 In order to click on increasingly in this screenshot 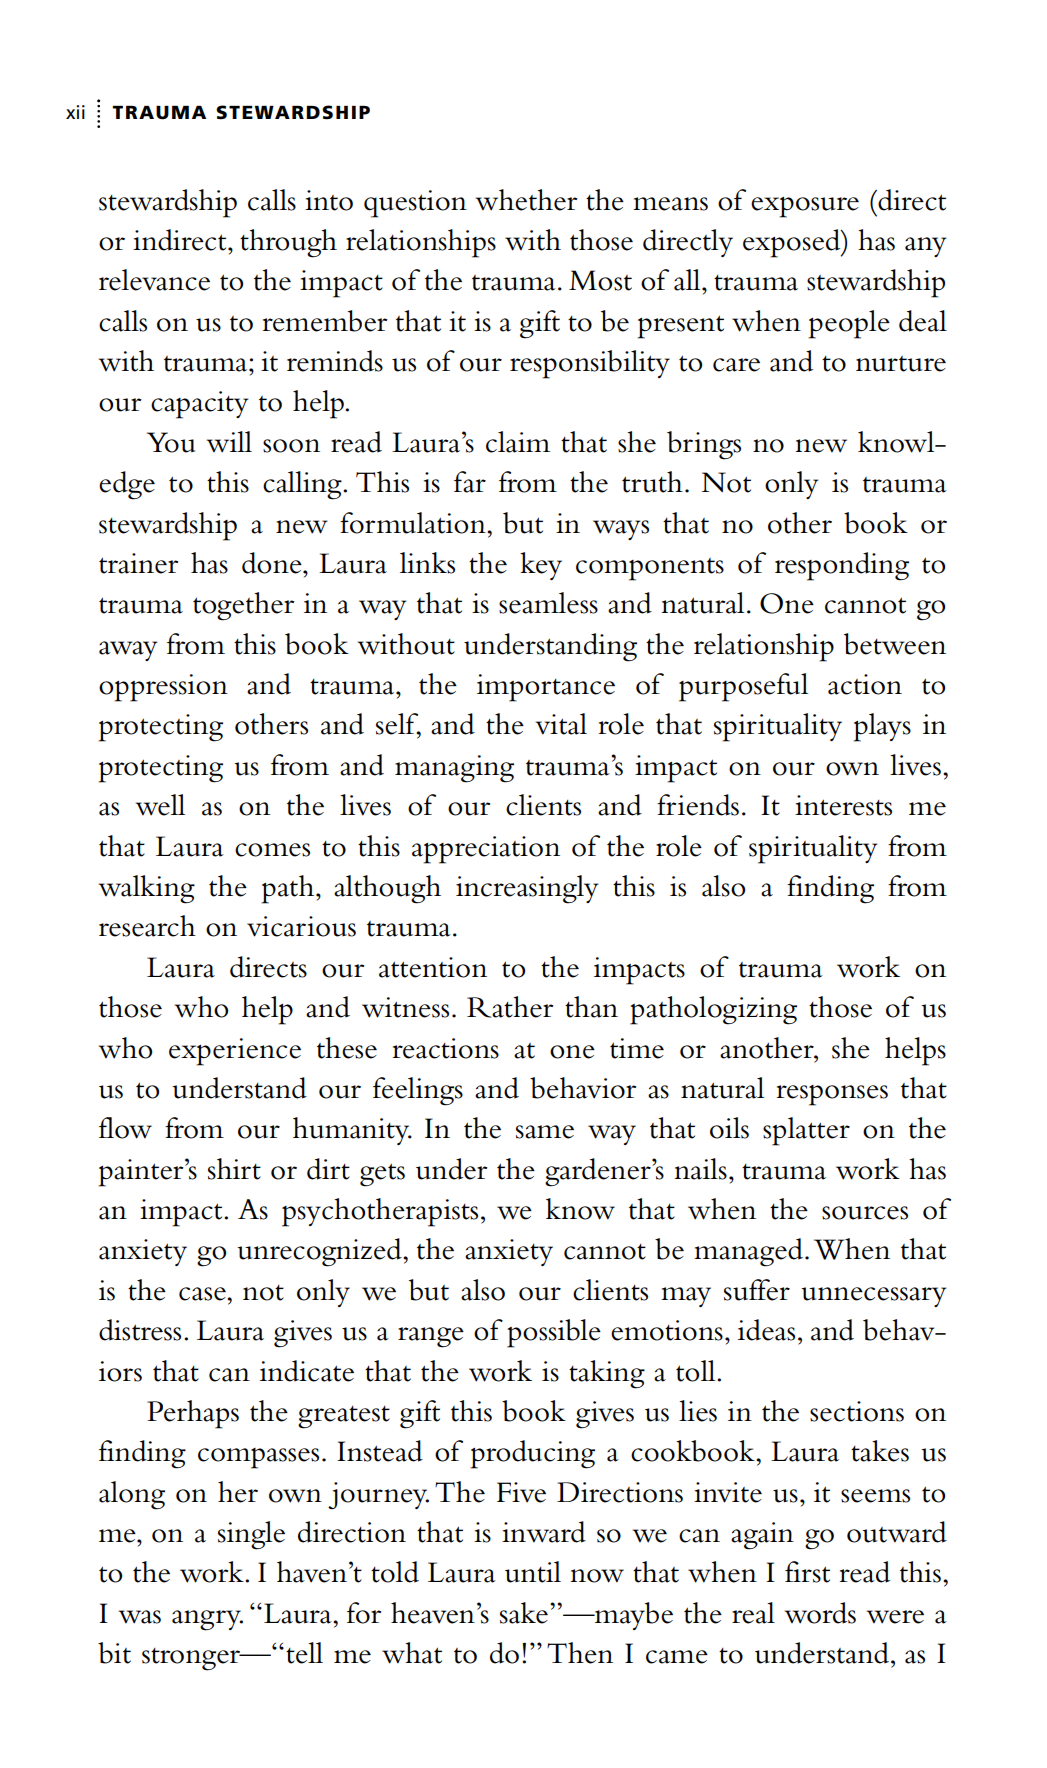, I will do `click(527, 889)`.
